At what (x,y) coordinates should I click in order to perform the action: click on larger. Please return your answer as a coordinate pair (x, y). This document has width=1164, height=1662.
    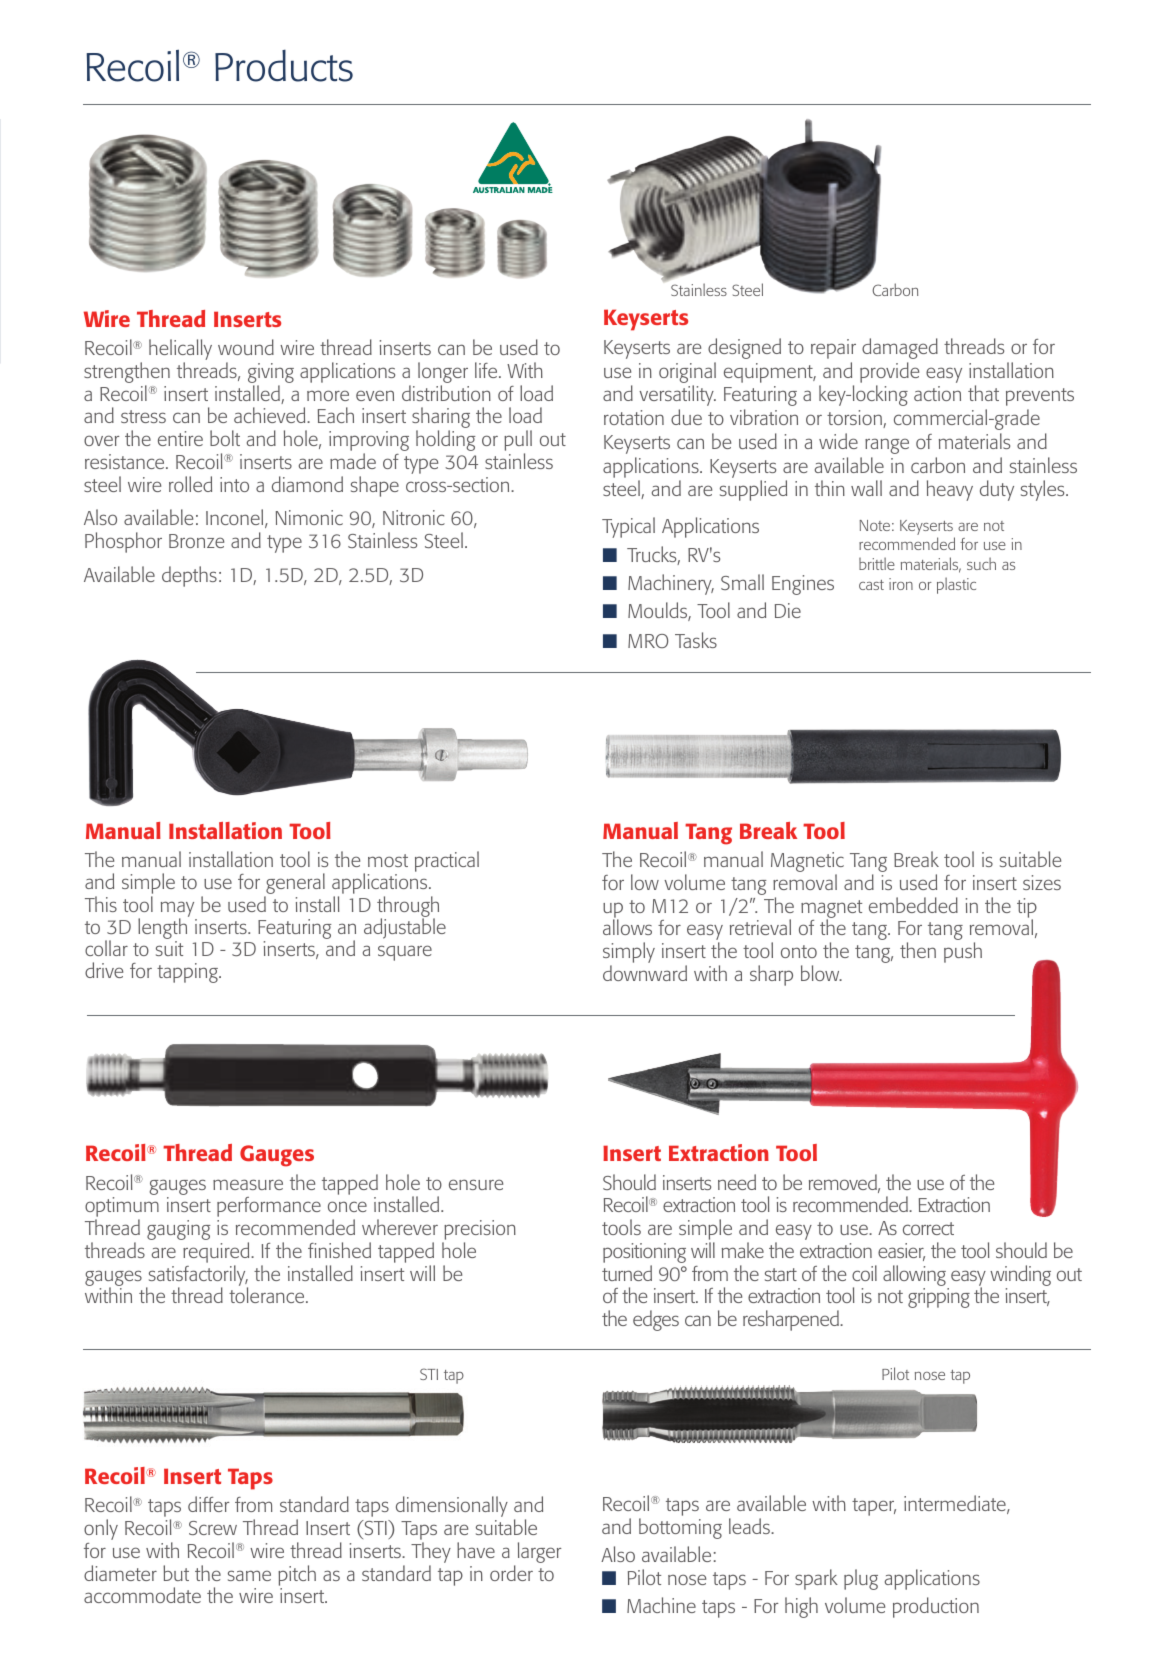
    Looking at the image, I should click on (539, 1552).
